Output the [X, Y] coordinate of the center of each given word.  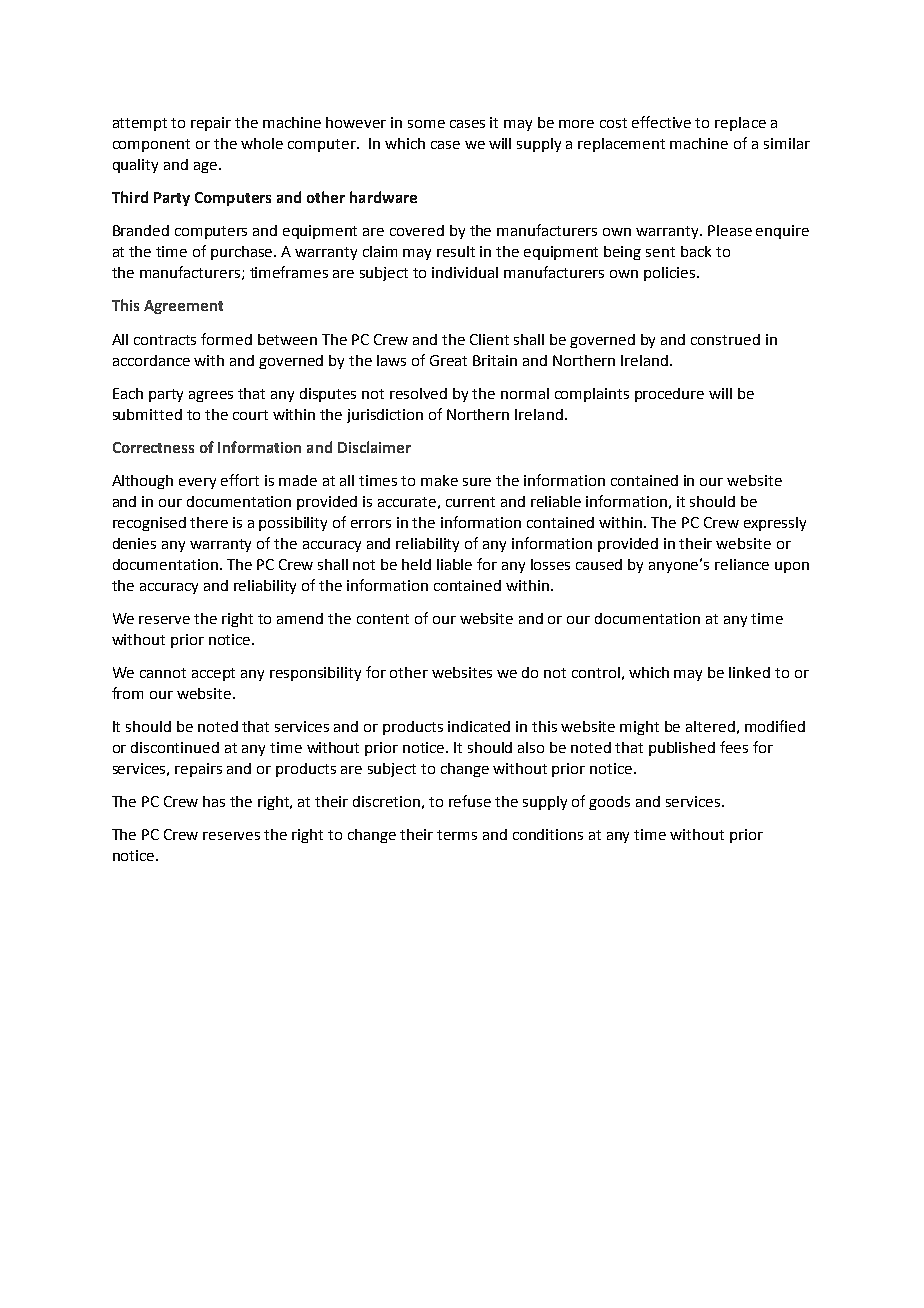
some [426, 124]
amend [300, 618]
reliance [742, 564]
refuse [470, 801]
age [205, 167]
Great [448, 360]
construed [725, 339]
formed [226, 339]
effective [661, 122]
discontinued [175, 747]
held [416, 564]
